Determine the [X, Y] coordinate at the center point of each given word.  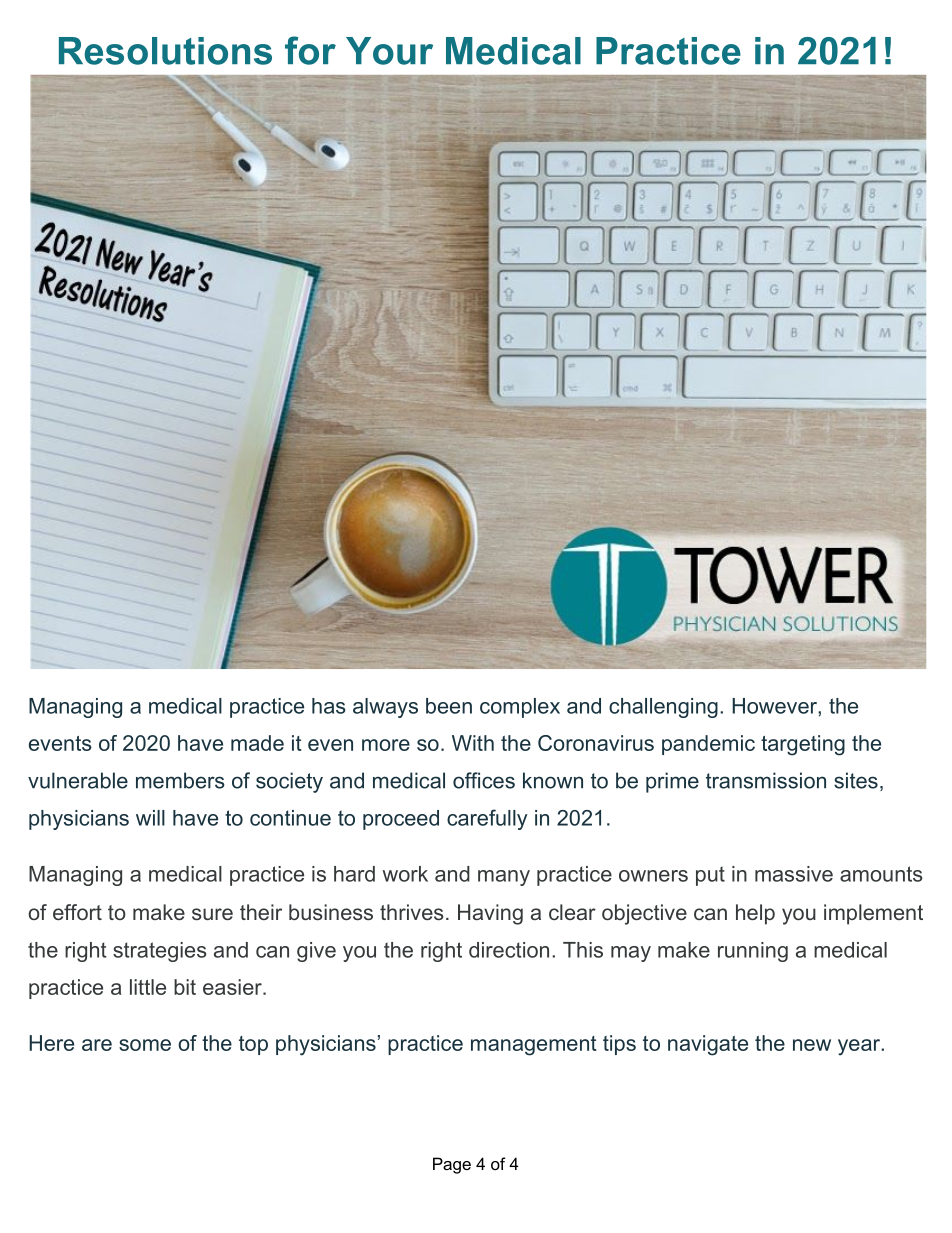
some [145, 1045]
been [449, 706]
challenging [663, 708]
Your [389, 51]
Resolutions [165, 51]
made [257, 743]
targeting [803, 745]
